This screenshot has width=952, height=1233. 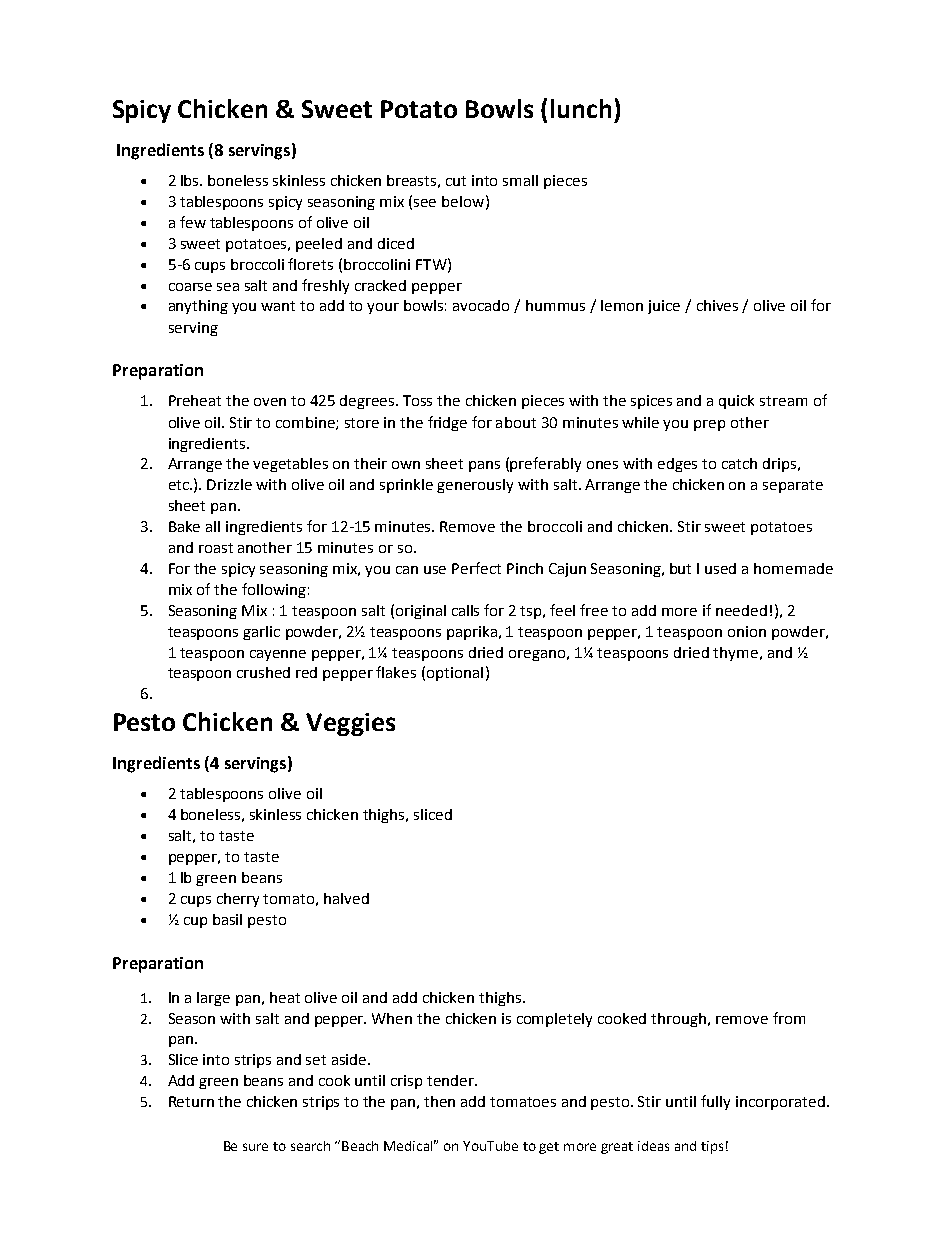 I want to click on lunch, so click(x=581, y=108).
